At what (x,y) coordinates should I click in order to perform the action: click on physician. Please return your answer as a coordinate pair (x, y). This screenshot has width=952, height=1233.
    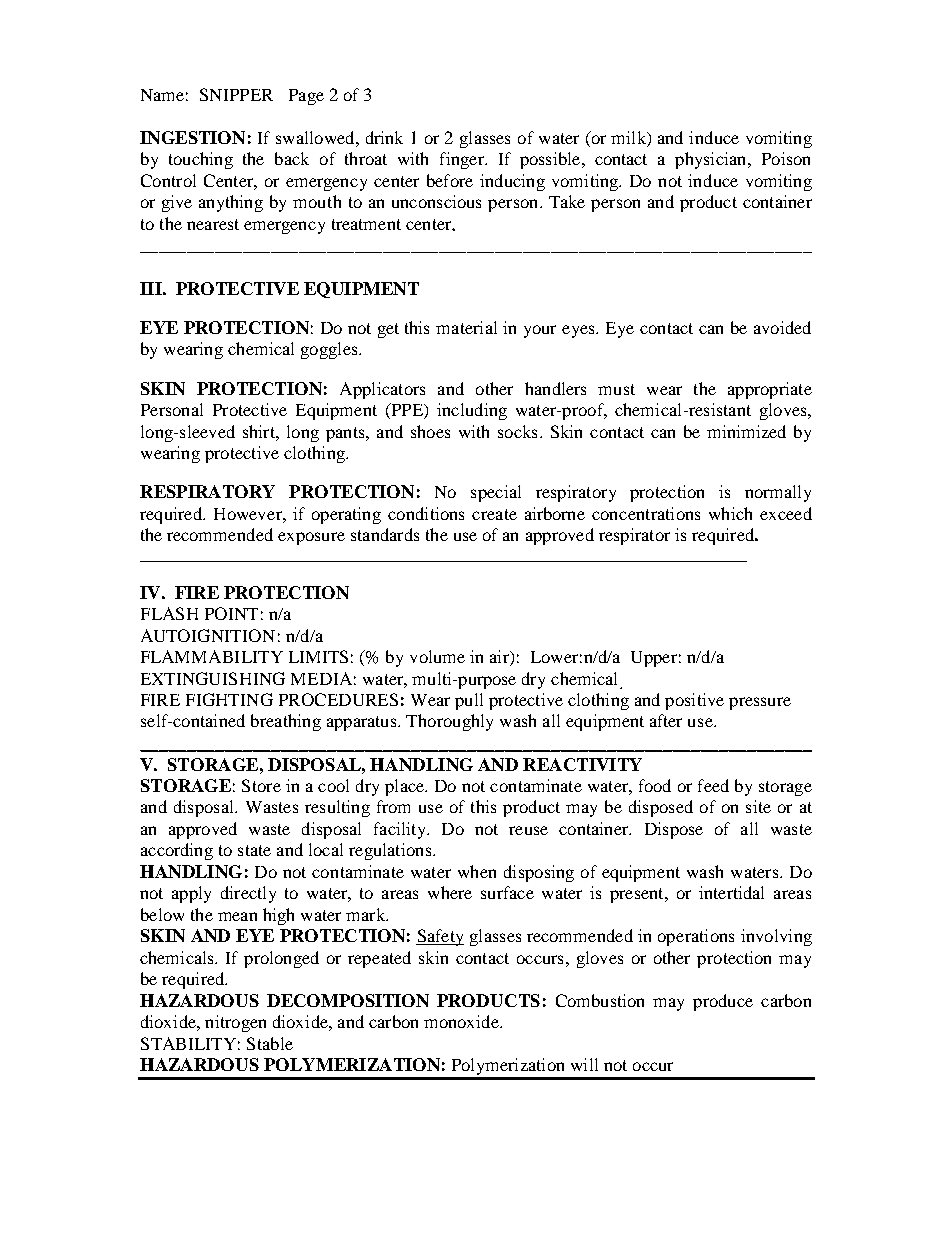
    Looking at the image, I should click on (712, 160).
